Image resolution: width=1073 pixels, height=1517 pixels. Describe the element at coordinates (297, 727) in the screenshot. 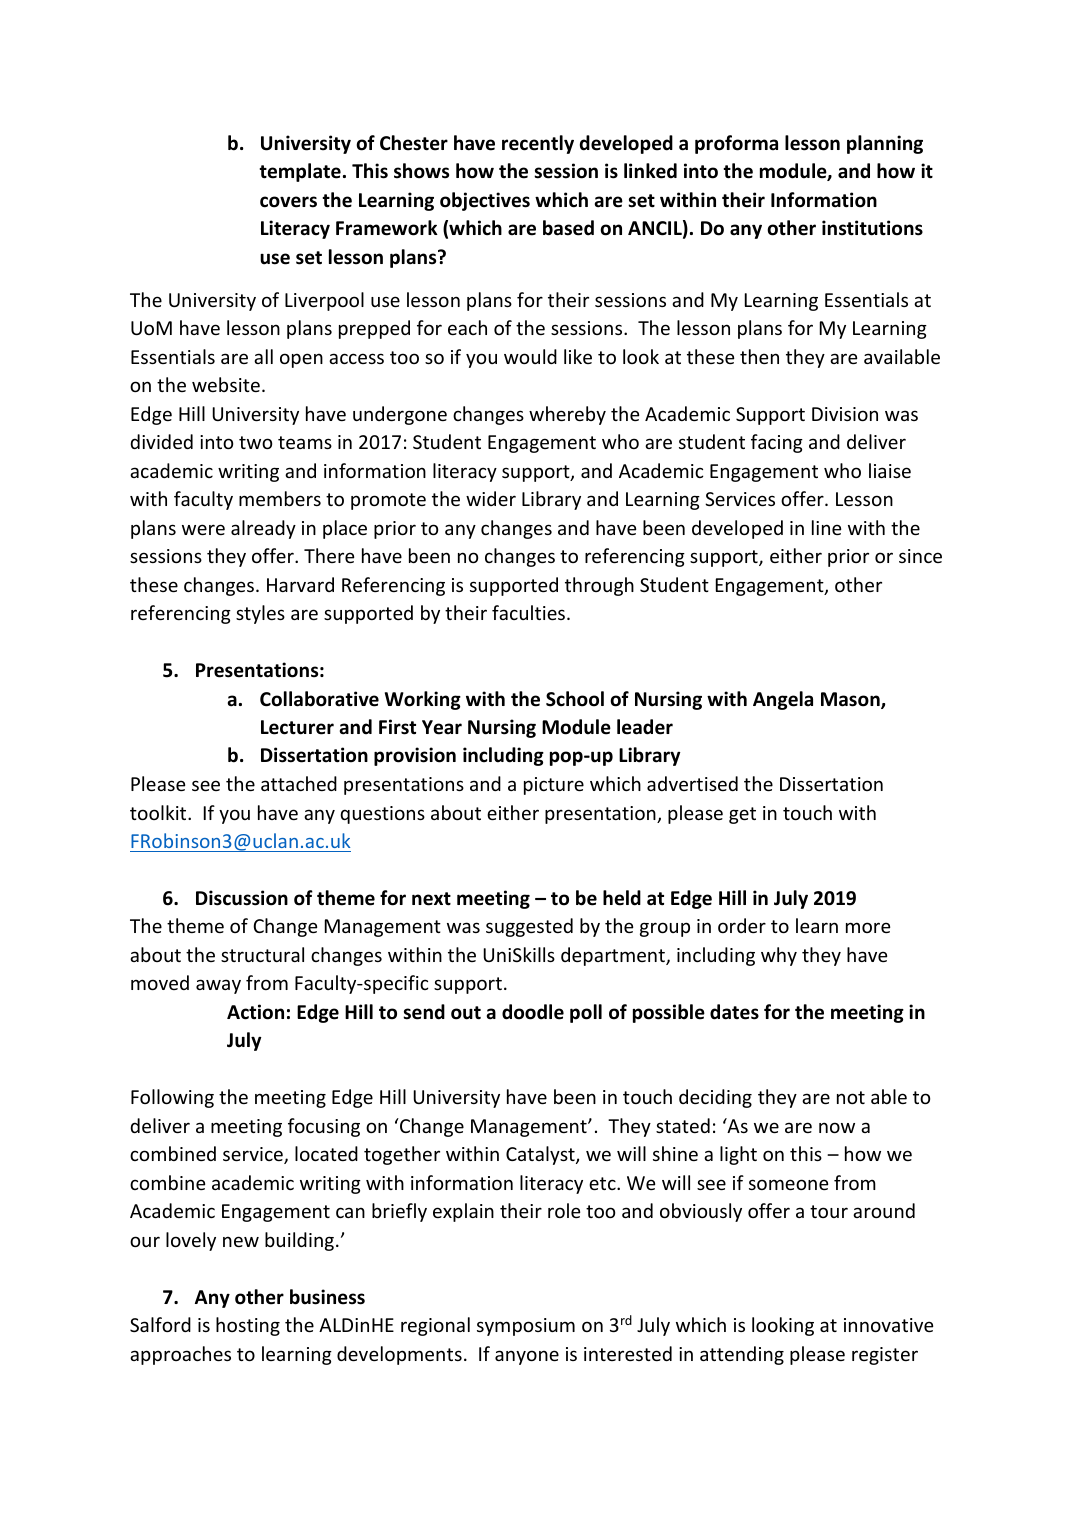

I see `Lecturer` at that location.
